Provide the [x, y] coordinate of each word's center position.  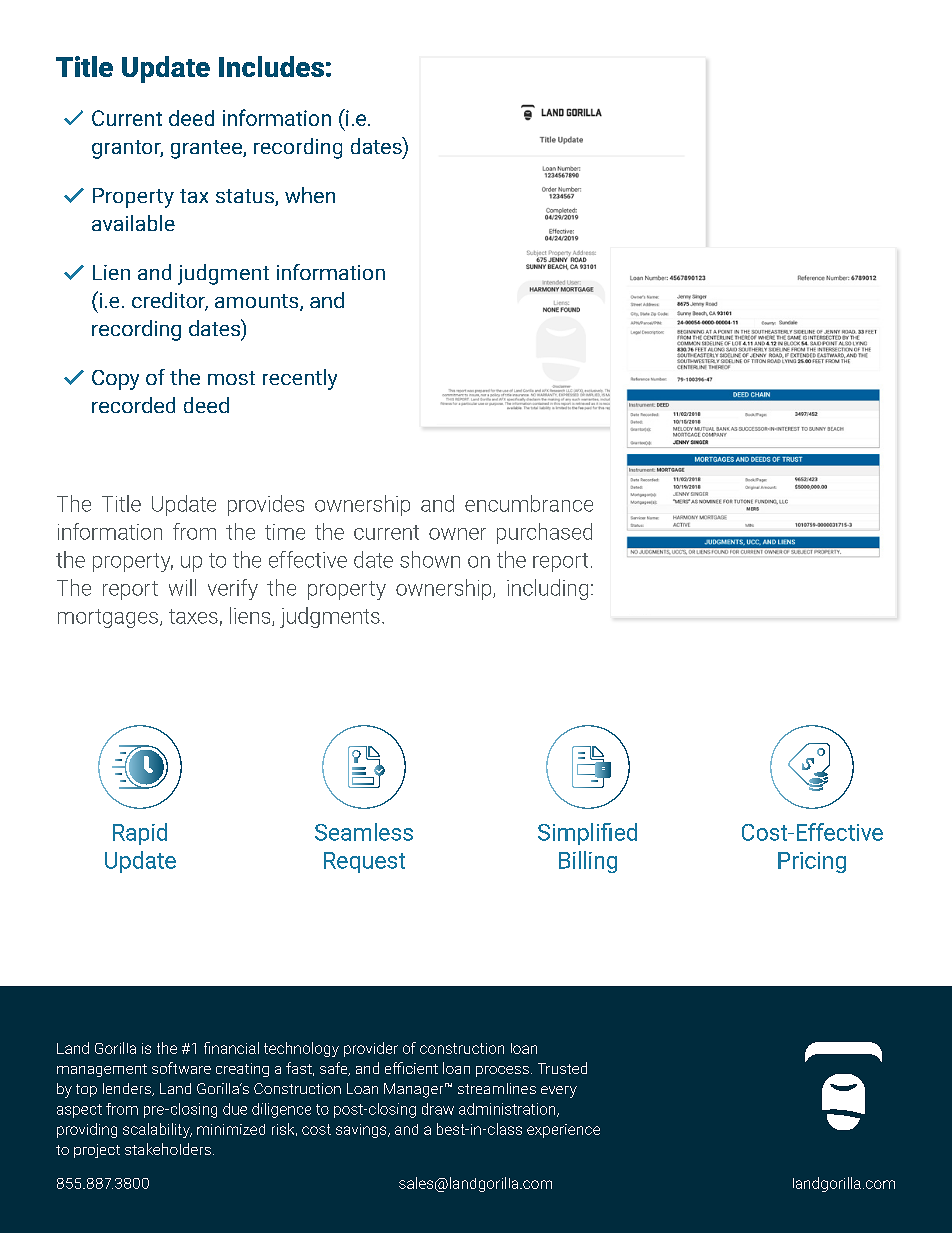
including [547, 589]
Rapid [140, 834]
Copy [115, 380]
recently [300, 379]
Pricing [812, 862]
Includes [271, 66]
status [246, 197]
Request [364, 862]
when [310, 195]
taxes [193, 616]
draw [438, 1109]
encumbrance [529, 503]
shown [430, 559]
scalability [157, 1130]
